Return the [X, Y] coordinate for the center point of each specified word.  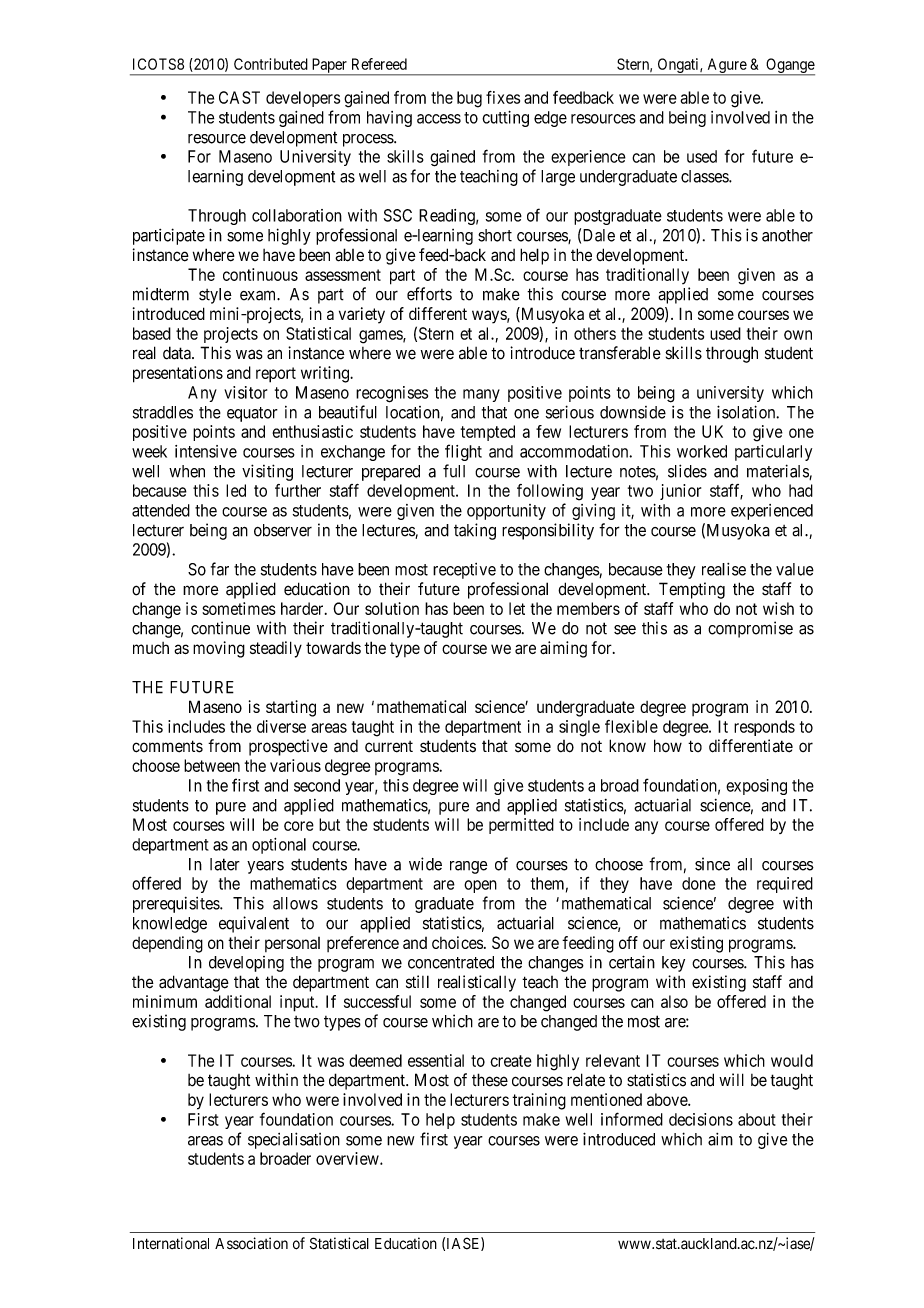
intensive [206, 451]
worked [702, 451]
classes [705, 176]
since [712, 864]
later [225, 864]
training [539, 1101]
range [469, 867]
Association [251, 1243]
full [454, 471]
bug [469, 99]
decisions [701, 1119]
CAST [239, 97]
